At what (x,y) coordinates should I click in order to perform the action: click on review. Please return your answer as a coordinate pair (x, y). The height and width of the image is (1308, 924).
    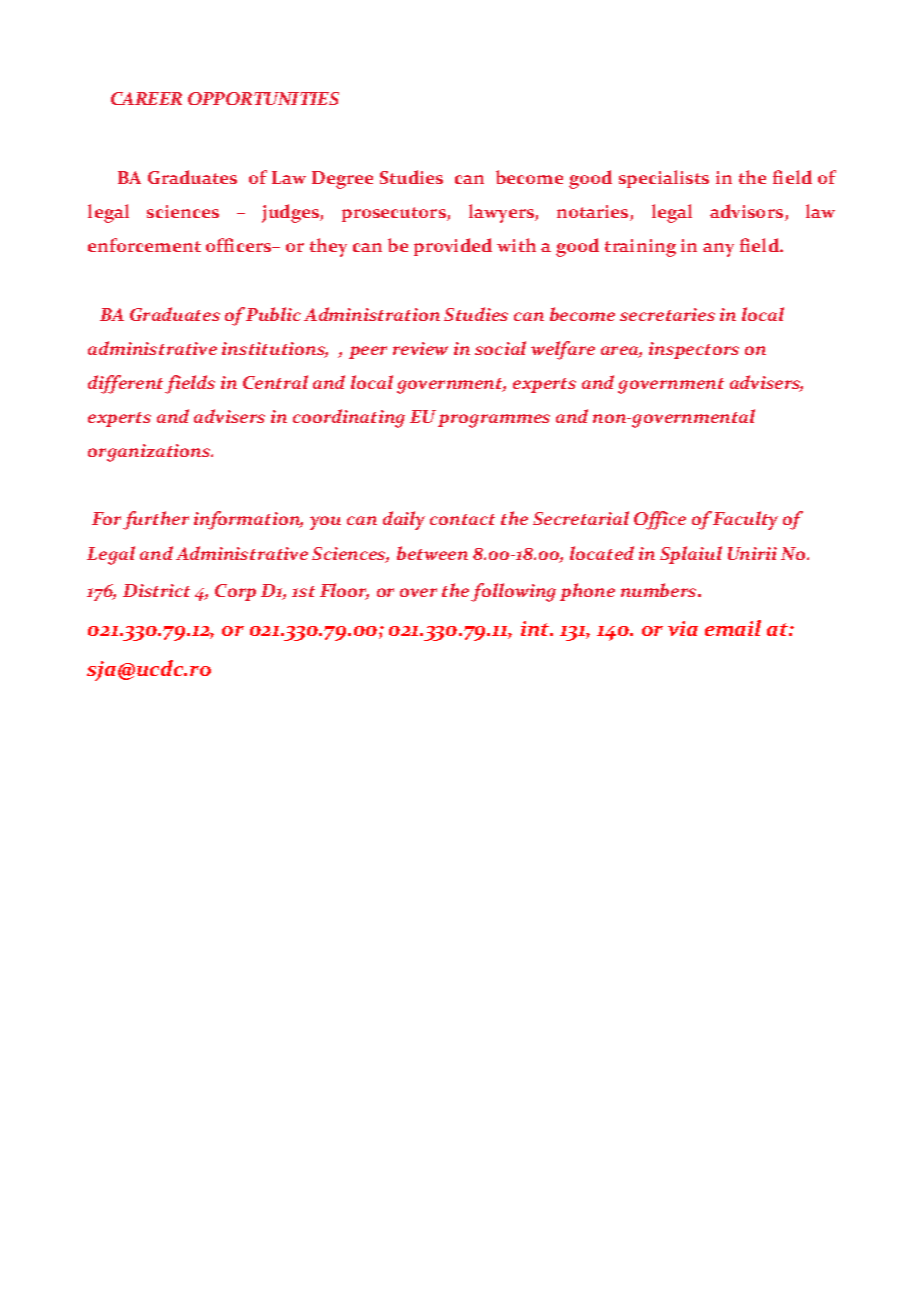
    Looking at the image, I should click on (420, 348).
